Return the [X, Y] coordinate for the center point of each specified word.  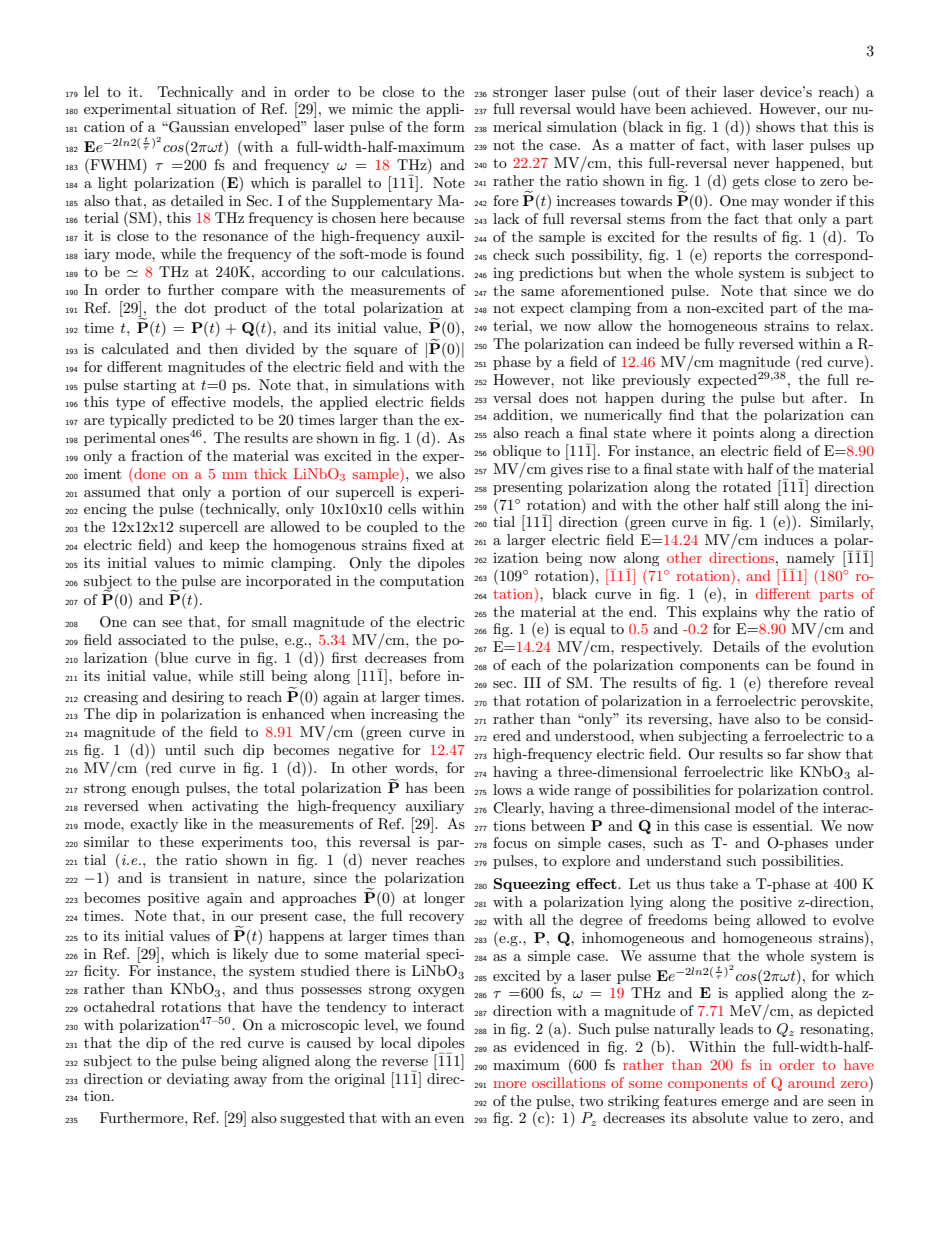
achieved [720, 108]
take [724, 883]
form [449, 126]
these [177, 841]
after [828, 397]
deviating [198, 1080]
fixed [429, 544]
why [776, 613]
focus [510, 842]
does [553, 397]
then [223, 348]
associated [152, 639]
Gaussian [198, 127]
